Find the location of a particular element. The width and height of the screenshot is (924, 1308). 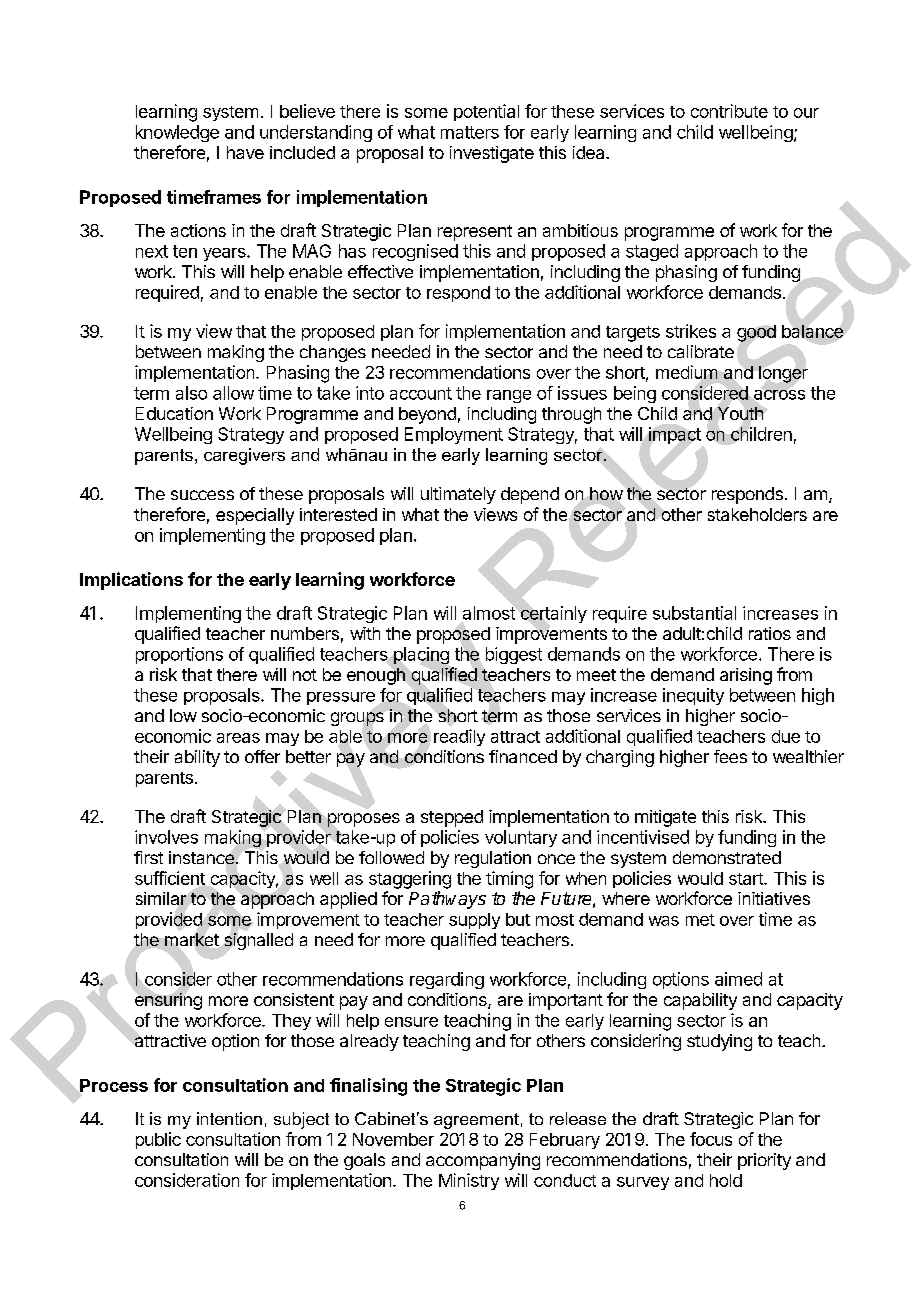

ultimately is located at coordinates (458, 495).
